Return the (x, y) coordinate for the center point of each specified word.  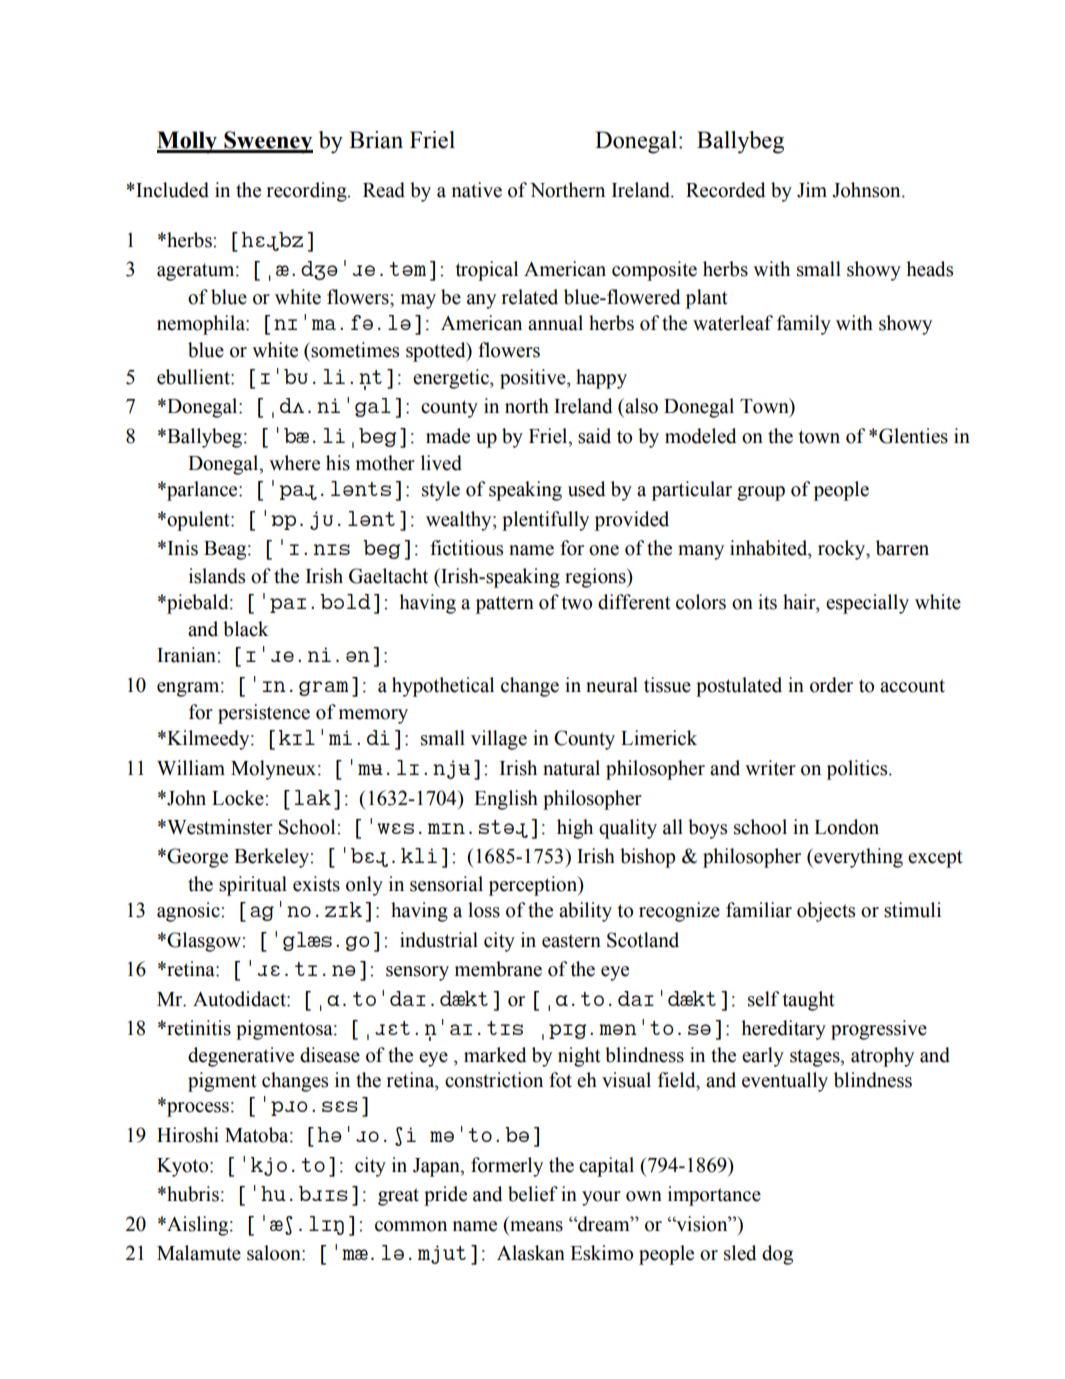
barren (902, 548)
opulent (198, 521)
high (575, 829)
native (476, 190)
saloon (275, 1253)
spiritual (253, 886)
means (536, 1226)
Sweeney (267, 142)
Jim (812, 190)
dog (777, 1255)
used (587, 489)
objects (826, 912)
